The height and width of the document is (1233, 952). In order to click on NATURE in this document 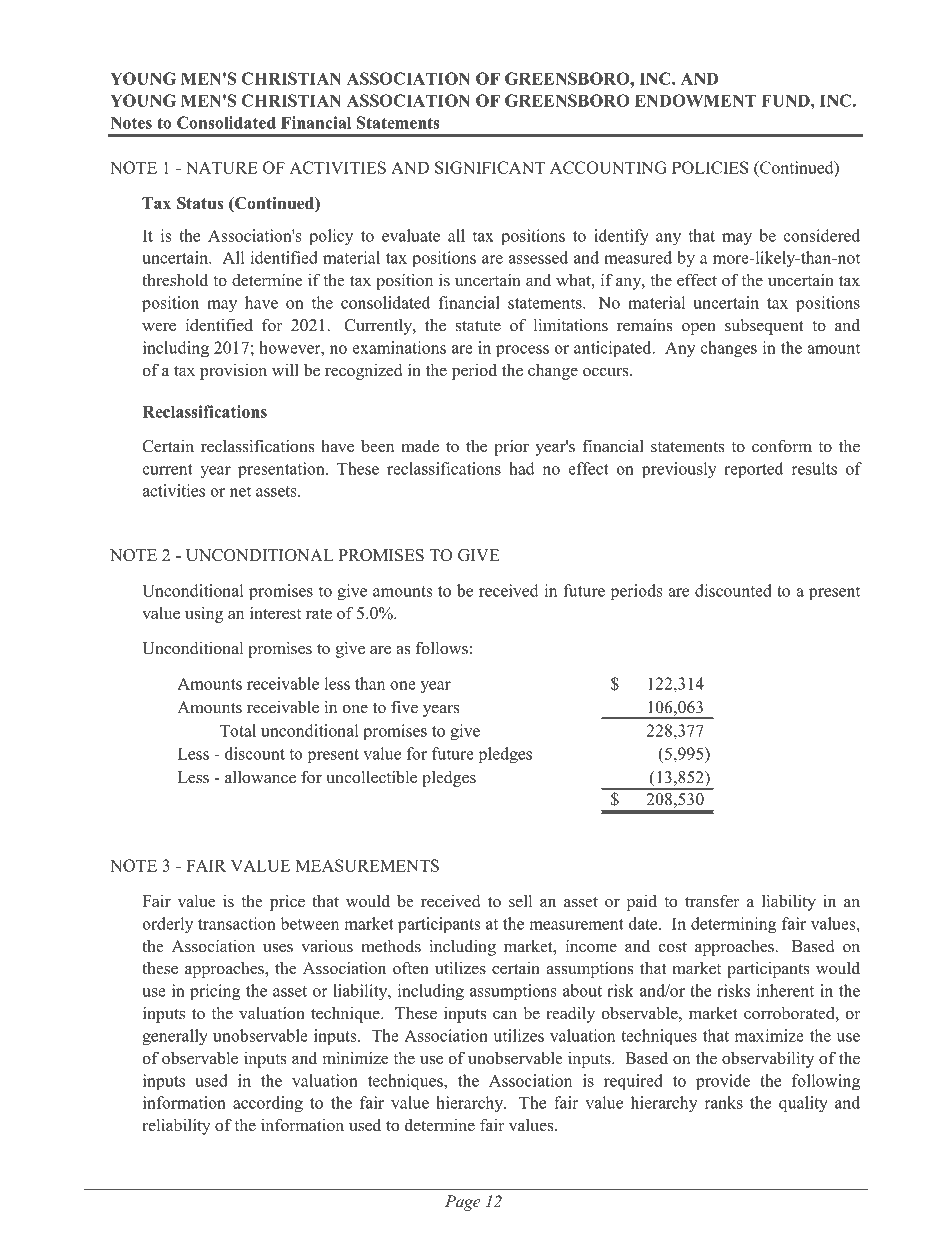, I will do `click(221, 167)`.
